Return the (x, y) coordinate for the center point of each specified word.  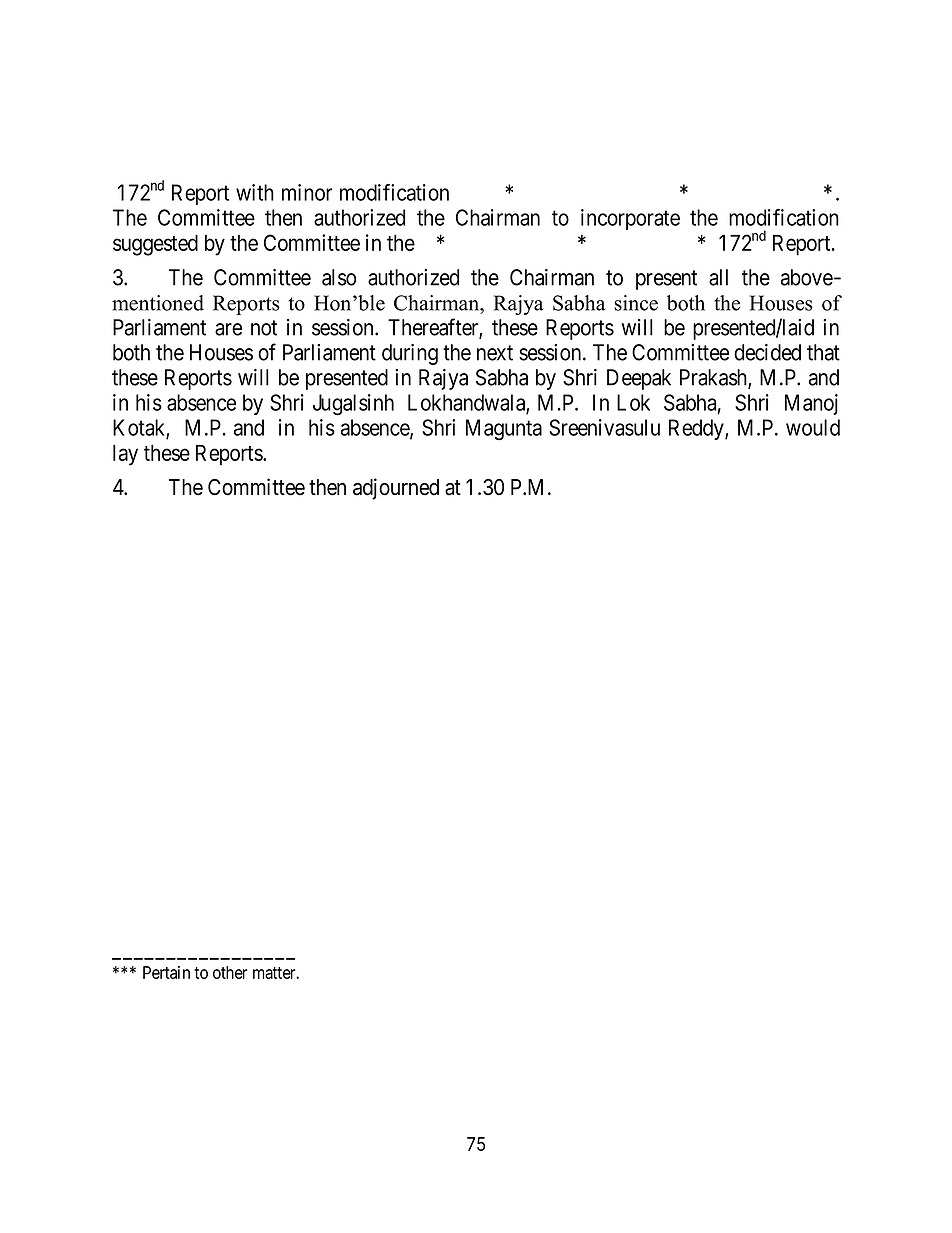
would (813, 427)
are (228, 329)
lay (125, 455)
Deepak (639, 379)
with (255, 192)
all (718, 277)
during (410, 354)
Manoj (811, 404)
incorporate (630, 219)
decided (767, 352)
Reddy (697, 429)
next (495, 353)
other (230, 972)
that (823, 352)
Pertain (166, 972)
